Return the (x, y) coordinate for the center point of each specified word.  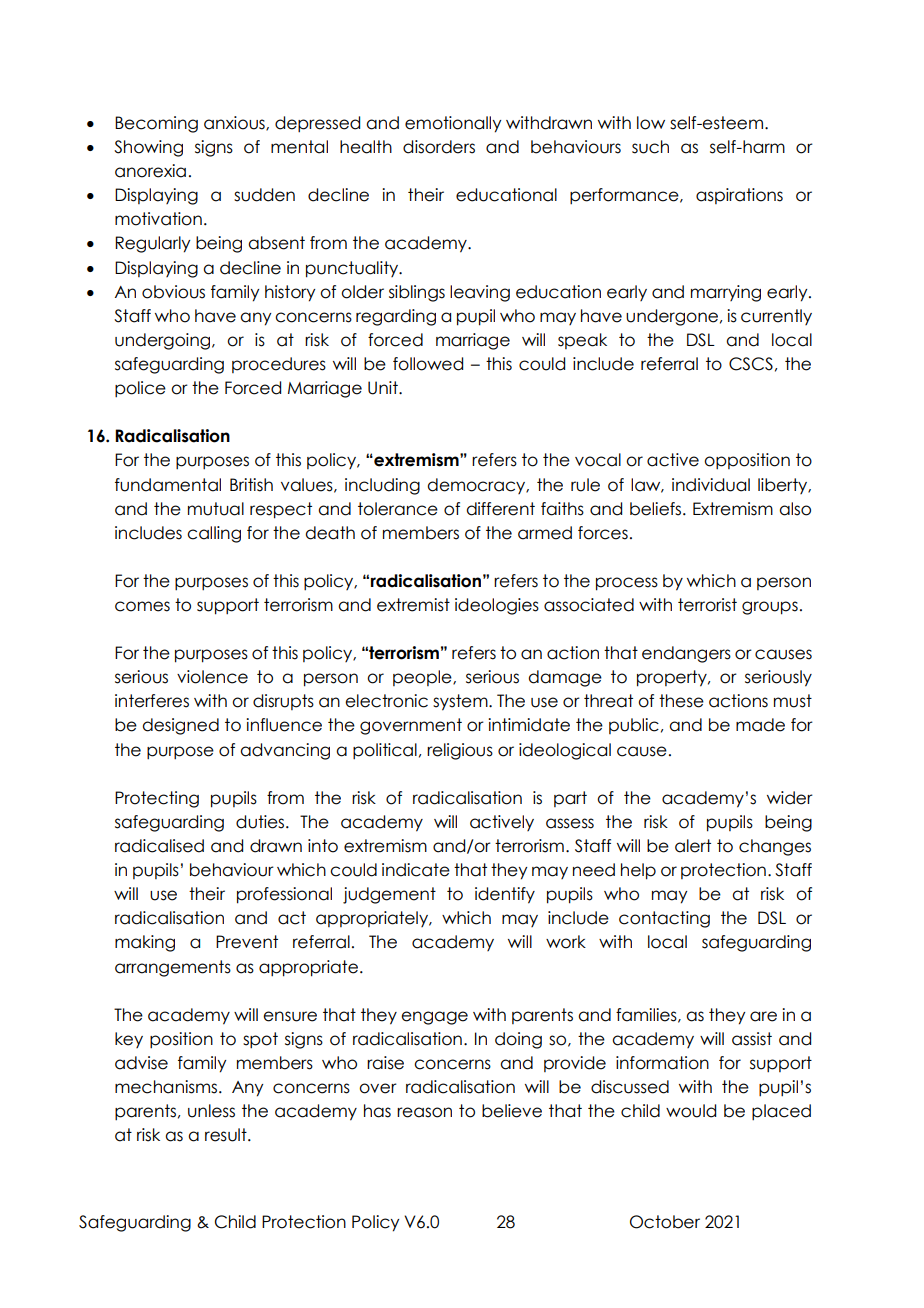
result (227, 1135)
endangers (686, 654)
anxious (235, 123)
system (461, 702)
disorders (439, 147)
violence (212, 677)
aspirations (739, 196)
